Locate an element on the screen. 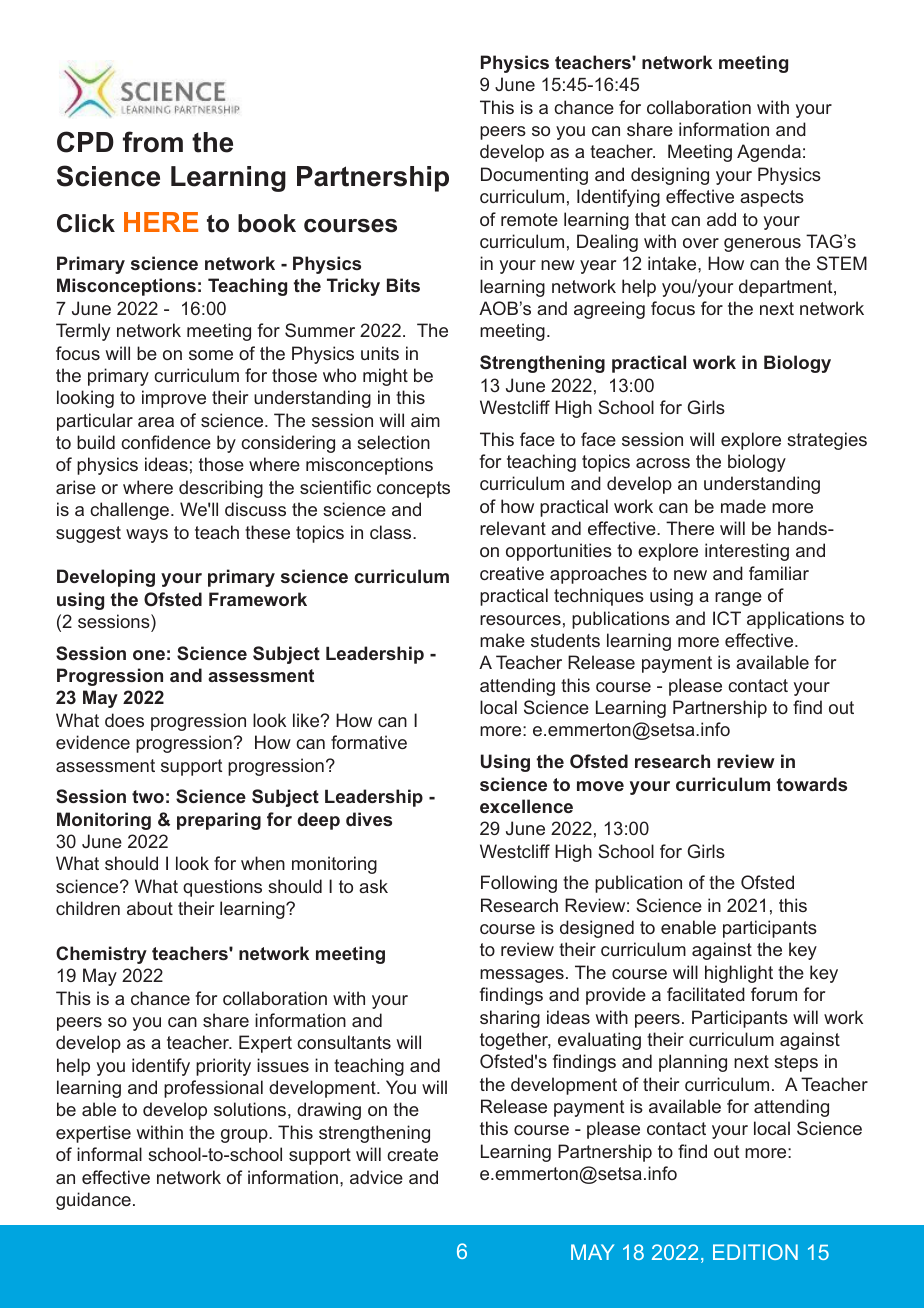  make is located at coordinates (502, 640).
